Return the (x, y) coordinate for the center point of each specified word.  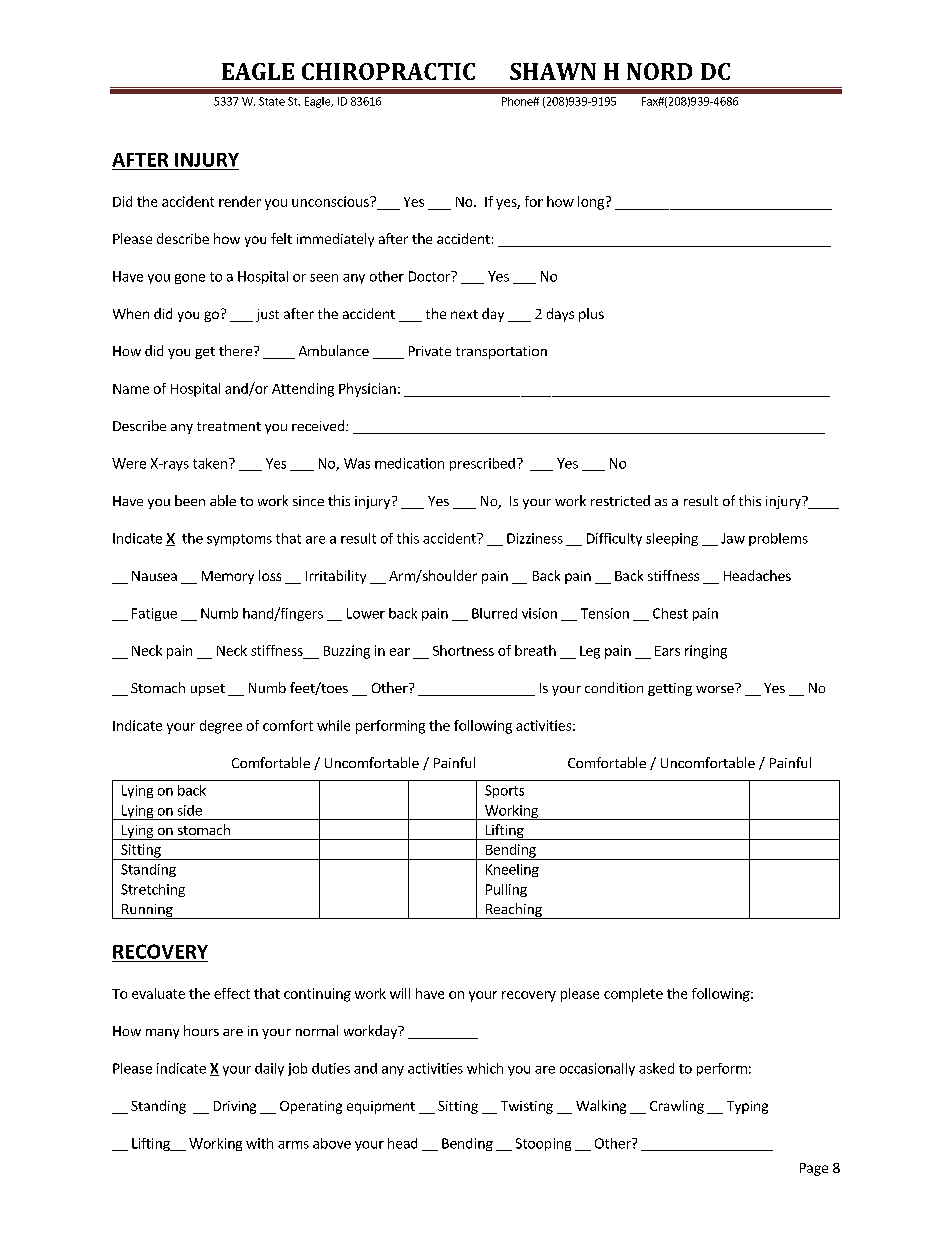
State (272, 101)
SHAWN (553, 71)
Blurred (494, 613)
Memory (228, 577)
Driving (235, 1107)
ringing (706, 652)
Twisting (527, 1107)
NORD (659, 71)
